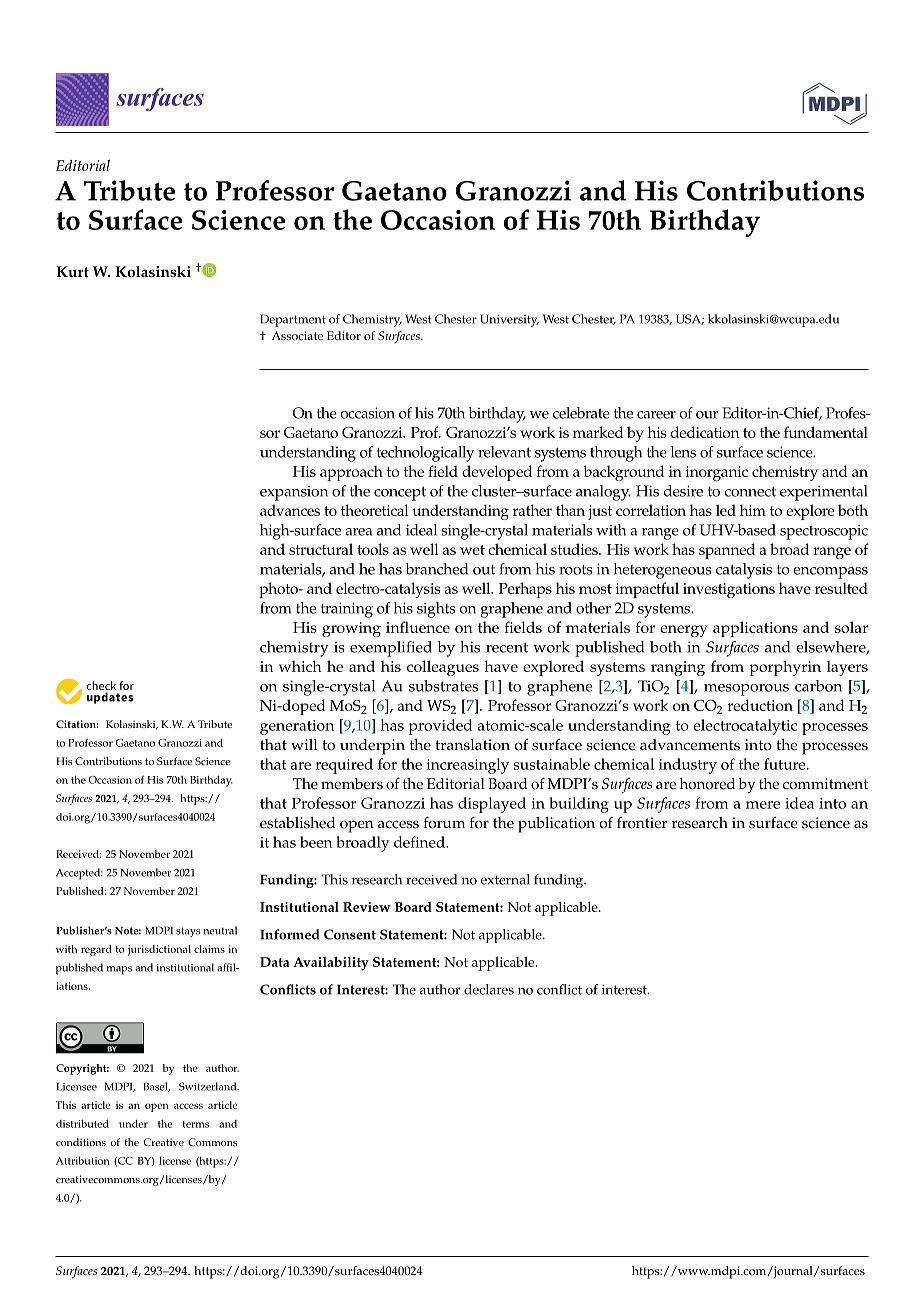  I want to click on external, so click(505, 879).
